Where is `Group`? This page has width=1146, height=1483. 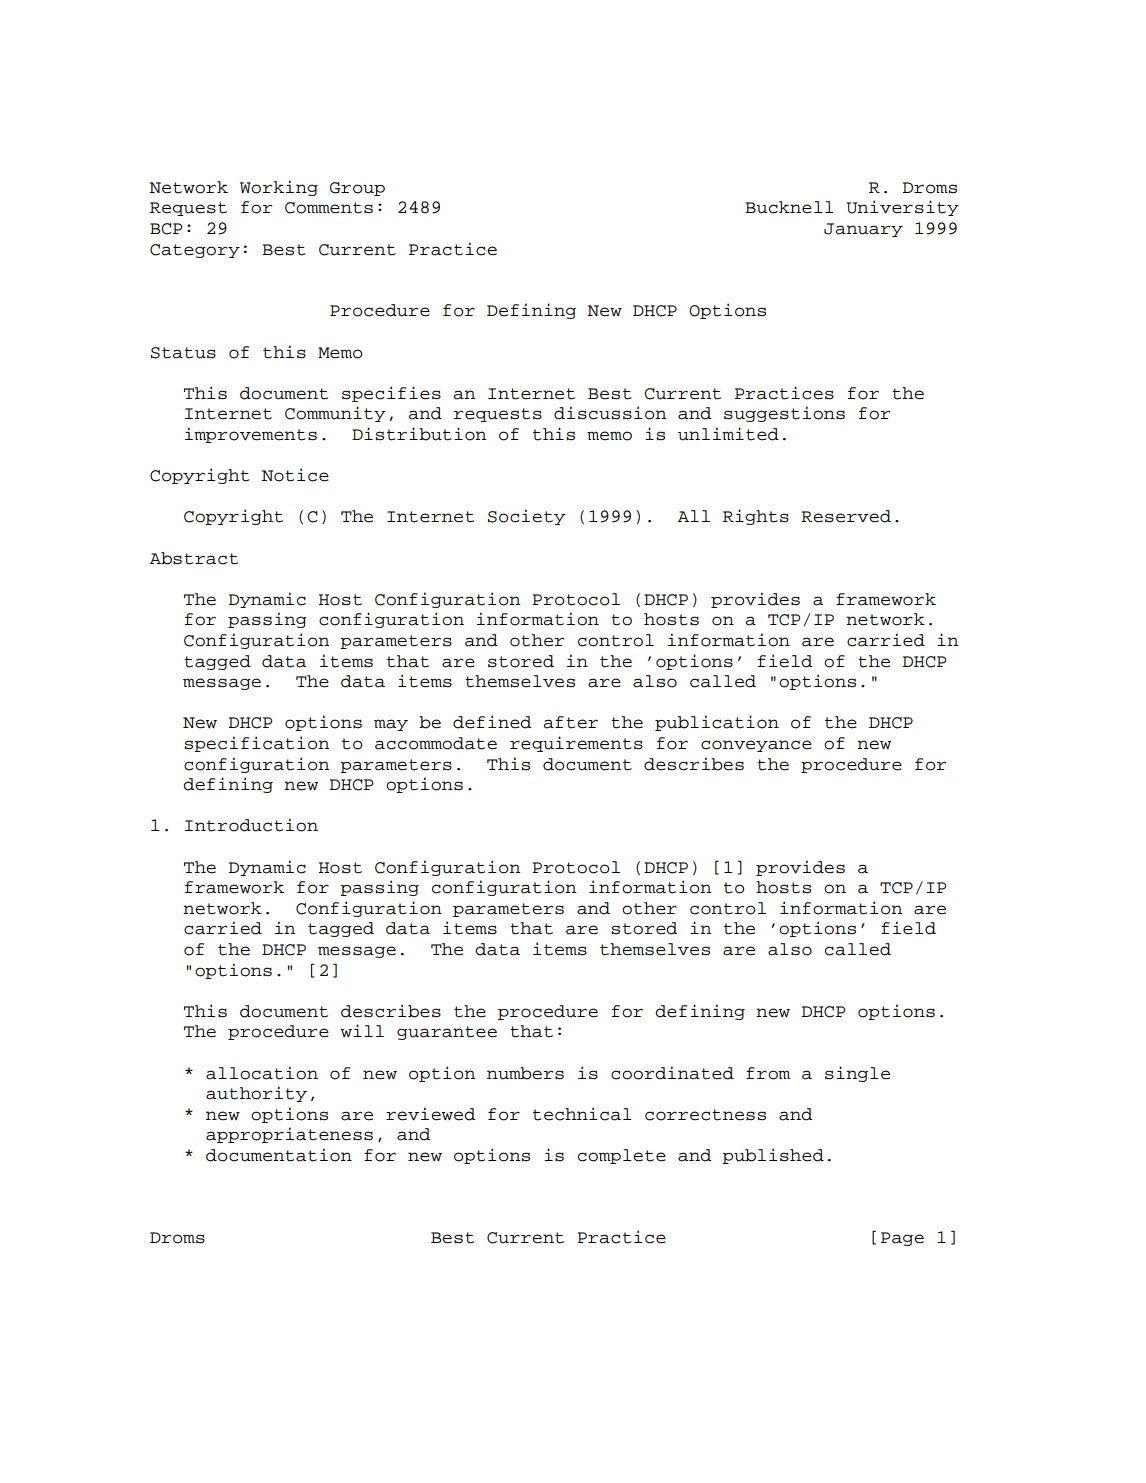 Group is located at coordinates (357, 189).
